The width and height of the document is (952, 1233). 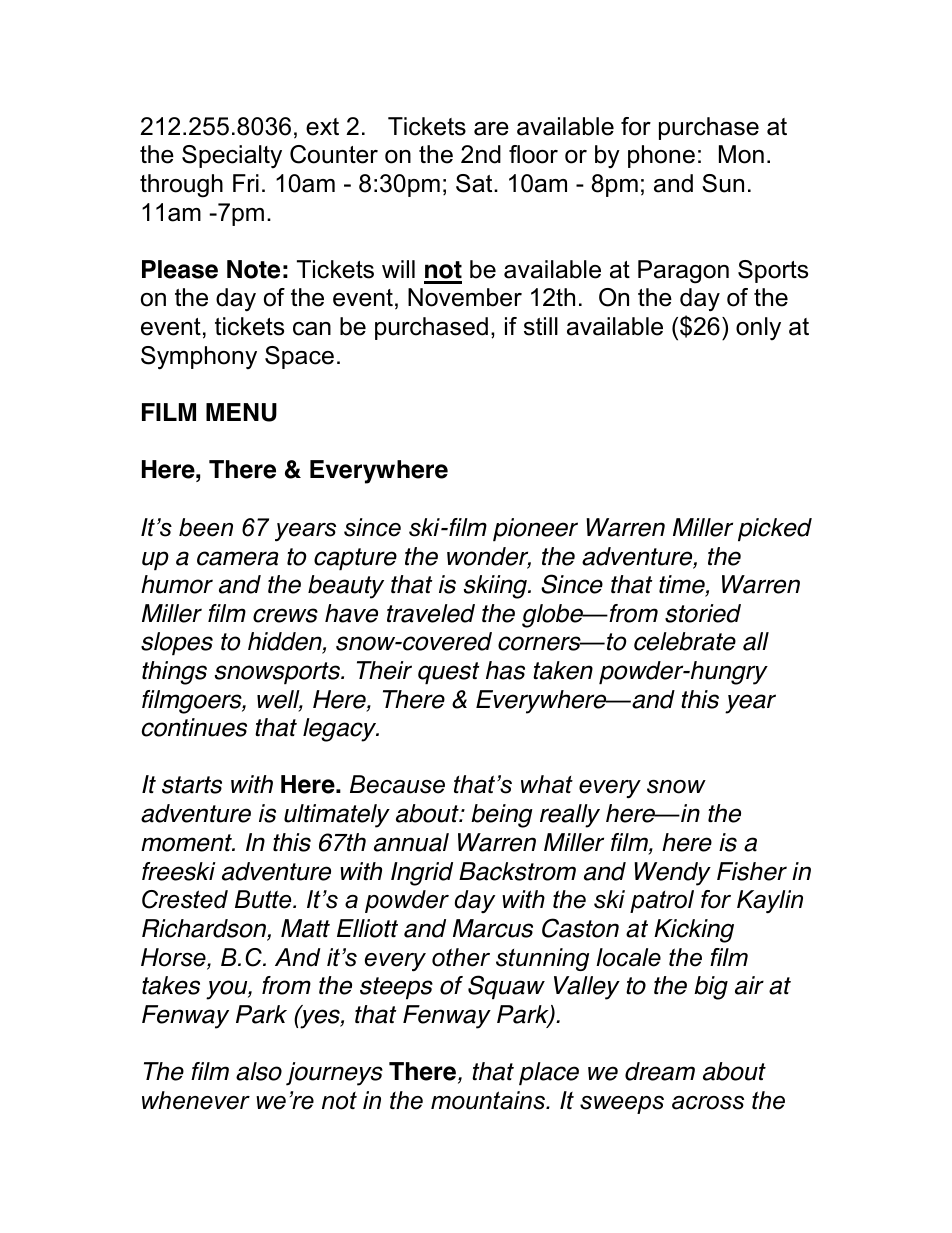 What do you see at coordinates (775, 529) in the document?
I see `picked` at bounding box center [775, 529].
